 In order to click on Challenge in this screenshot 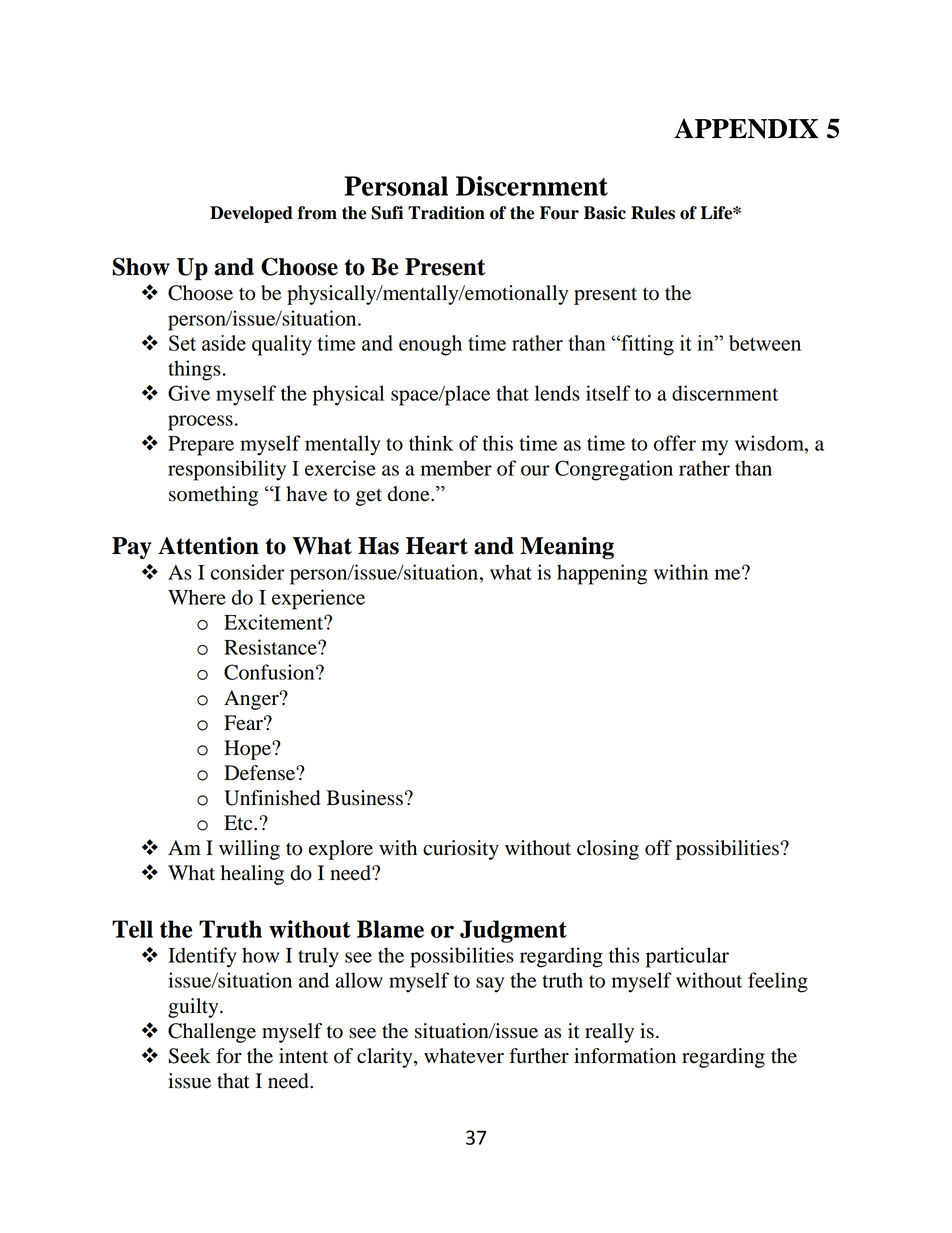, I will do `click(212, 1033)`.
